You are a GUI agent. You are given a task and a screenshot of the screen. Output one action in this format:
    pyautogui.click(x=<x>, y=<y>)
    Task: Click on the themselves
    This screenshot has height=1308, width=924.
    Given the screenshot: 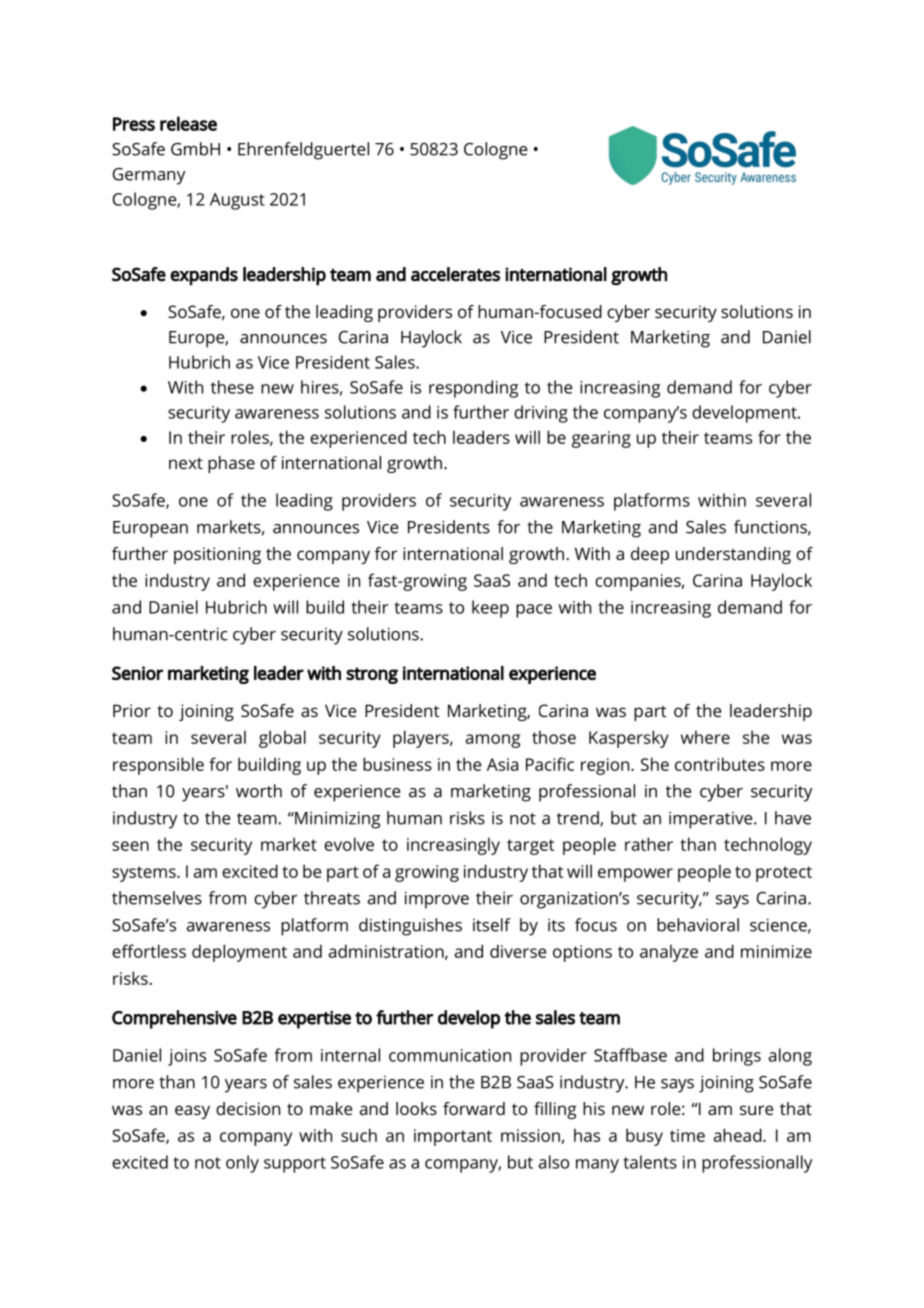 What is the action you would take?
    pyautogui.click(x=157, y=898)
